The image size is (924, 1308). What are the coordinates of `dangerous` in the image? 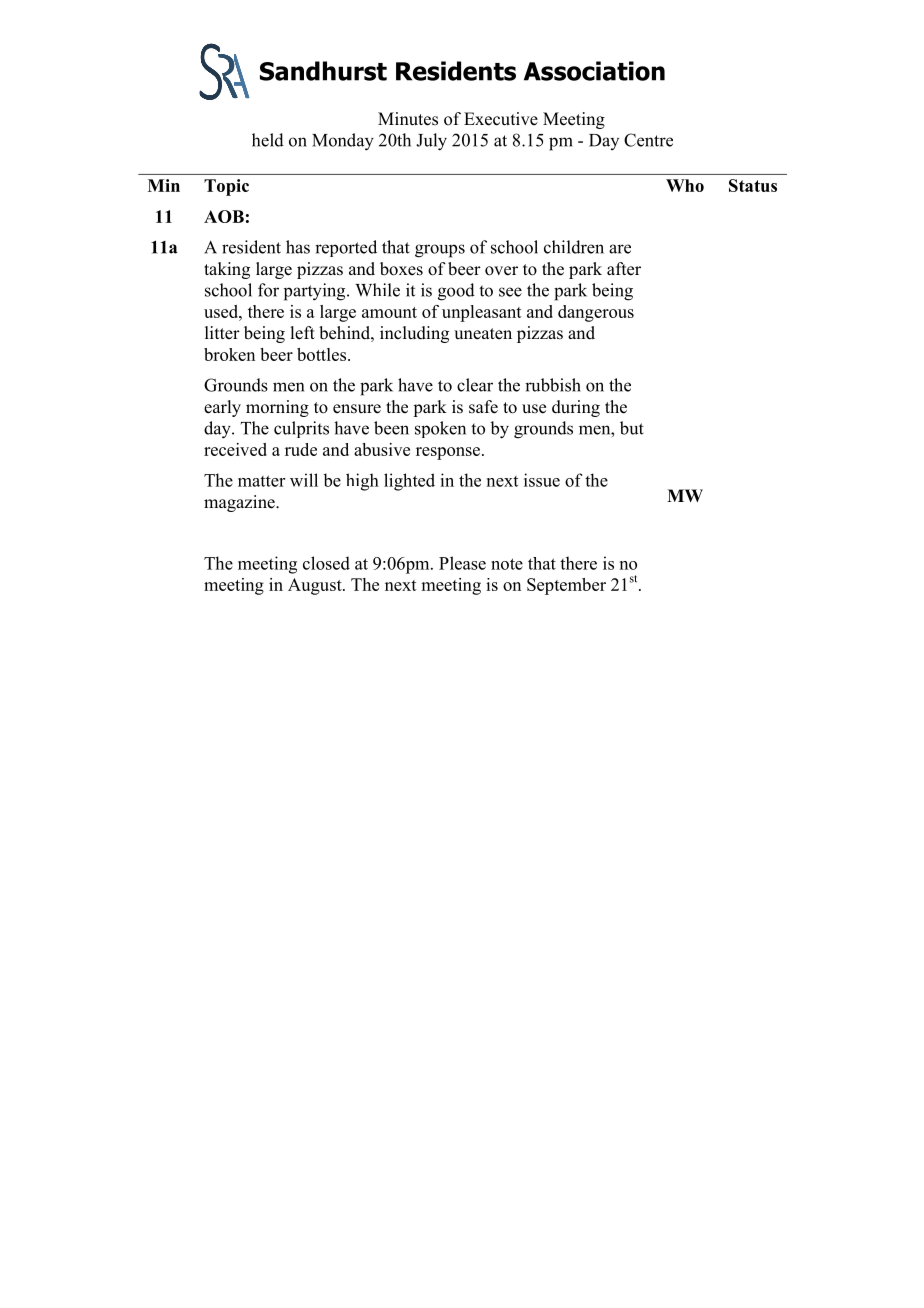 It's located at (596, 313).
